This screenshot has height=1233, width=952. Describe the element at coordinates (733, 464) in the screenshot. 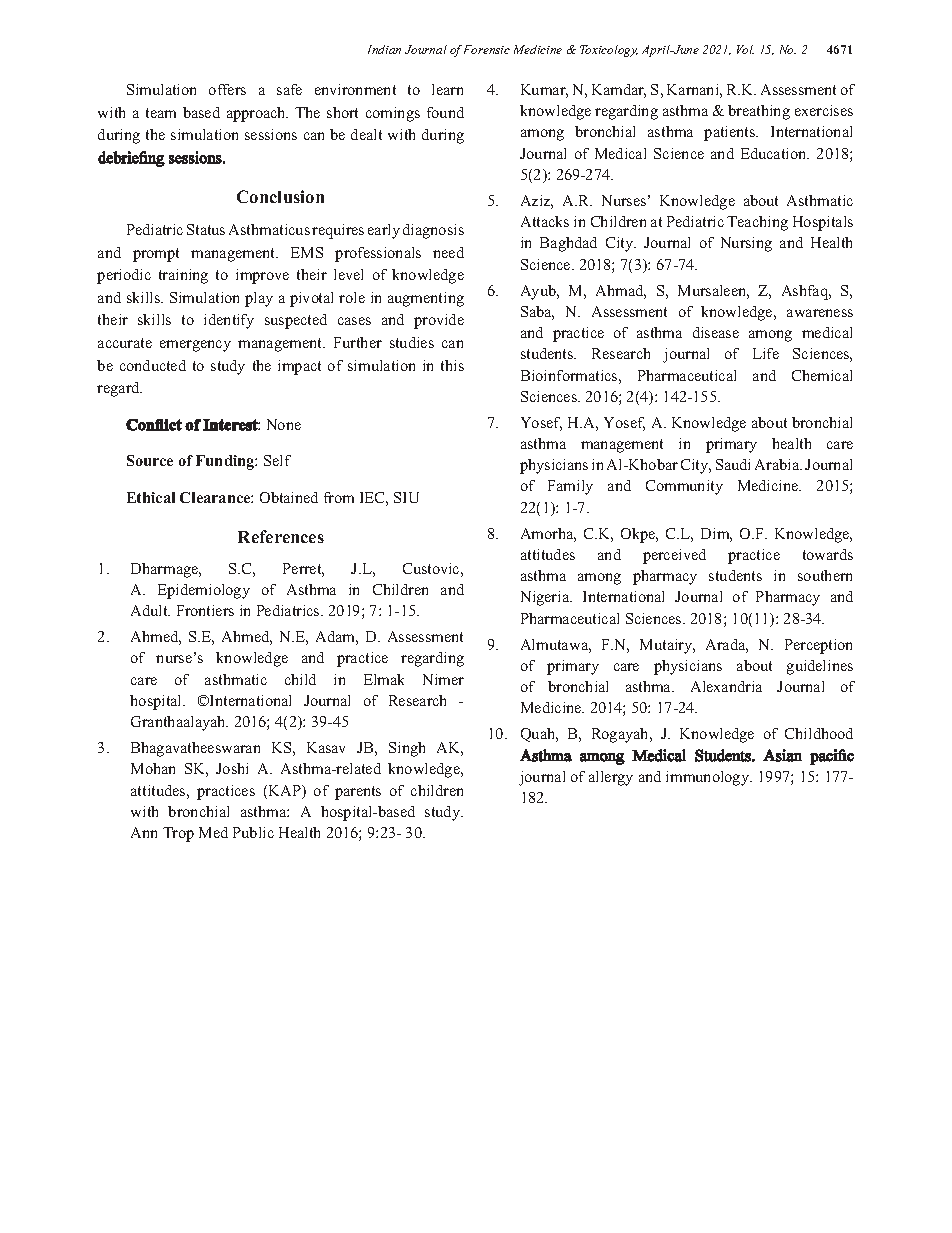

I see `Saudi` at that location.
